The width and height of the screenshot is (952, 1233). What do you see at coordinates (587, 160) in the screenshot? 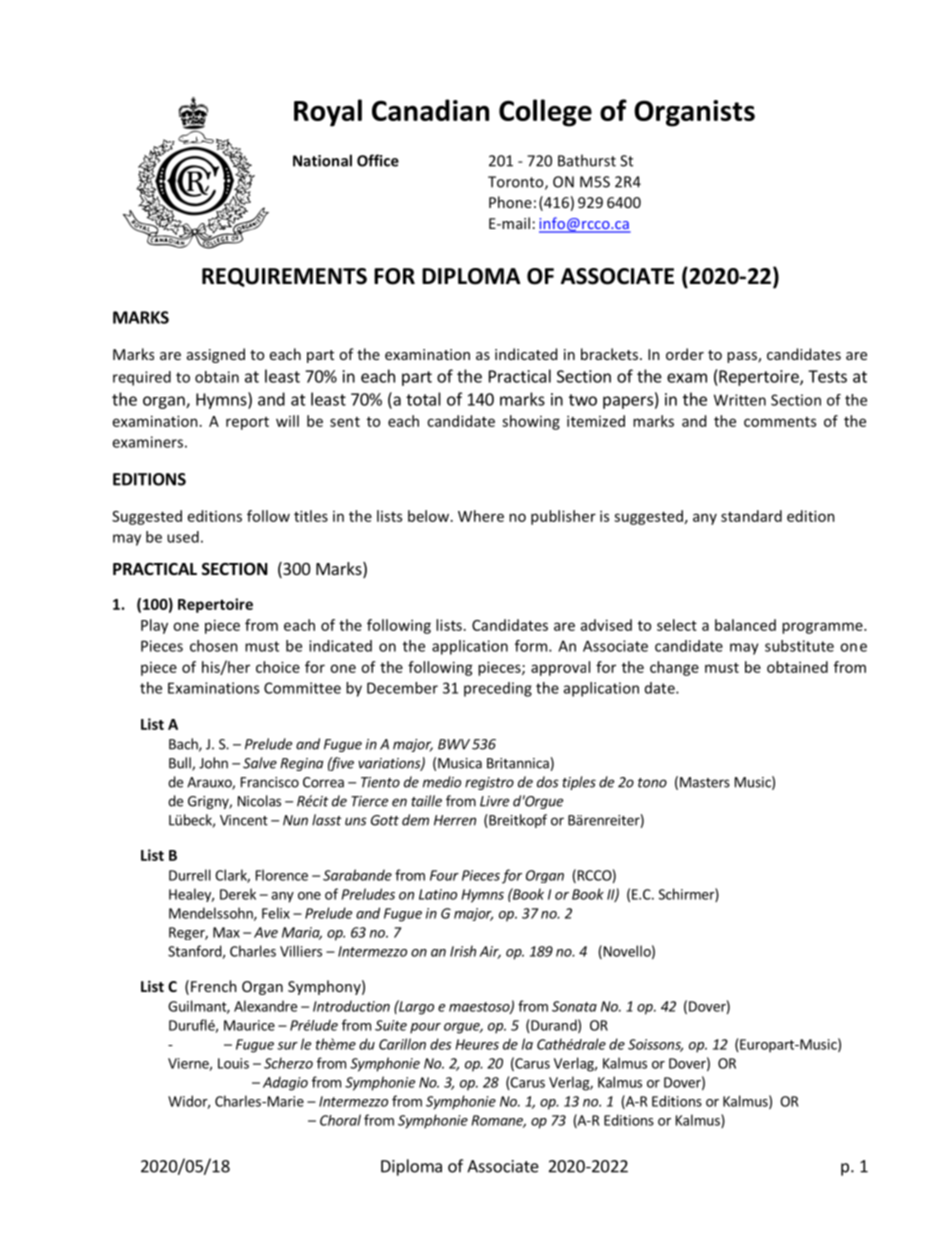
I see `Bathurst` at bounding box center [587, 160].
